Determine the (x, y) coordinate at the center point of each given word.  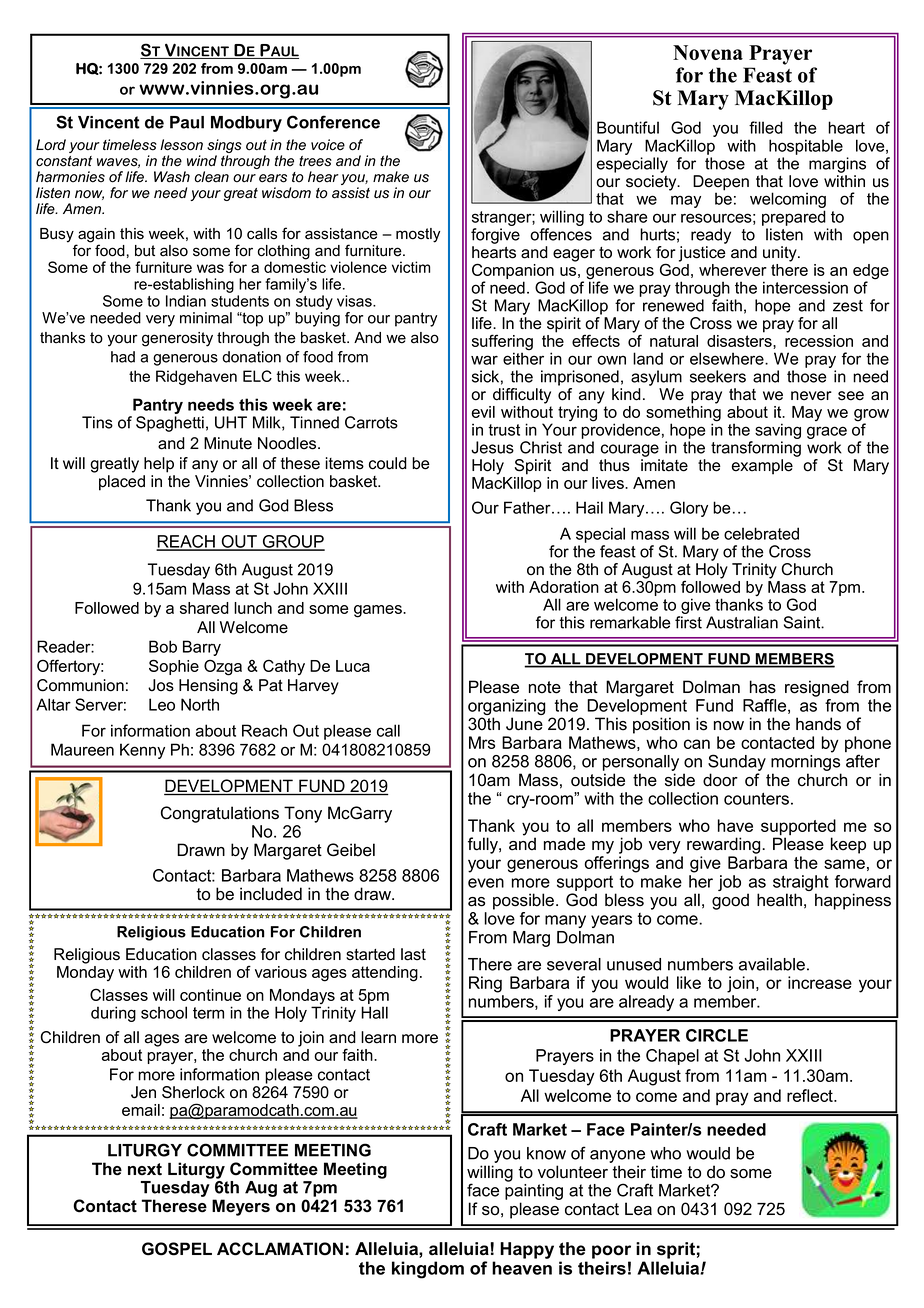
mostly (418, 235)
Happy (527, 1250)
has (763, 687)
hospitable (806, 147)
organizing (507, 708)
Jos (161, 685)
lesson (181, 145)
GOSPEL (177, 1249)
